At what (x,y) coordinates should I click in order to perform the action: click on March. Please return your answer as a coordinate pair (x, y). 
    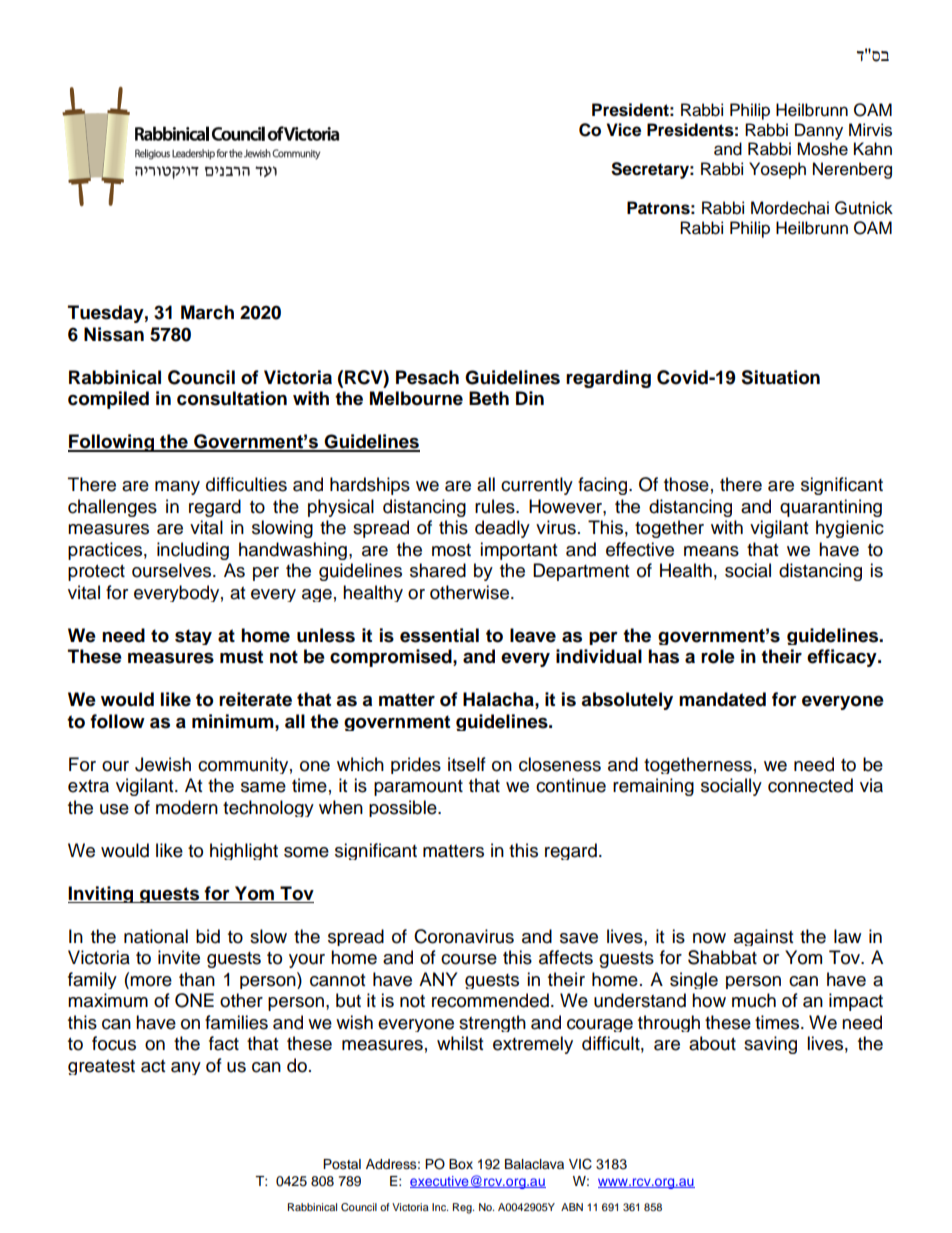
    Looking at the image, I should click on (207, 312).
